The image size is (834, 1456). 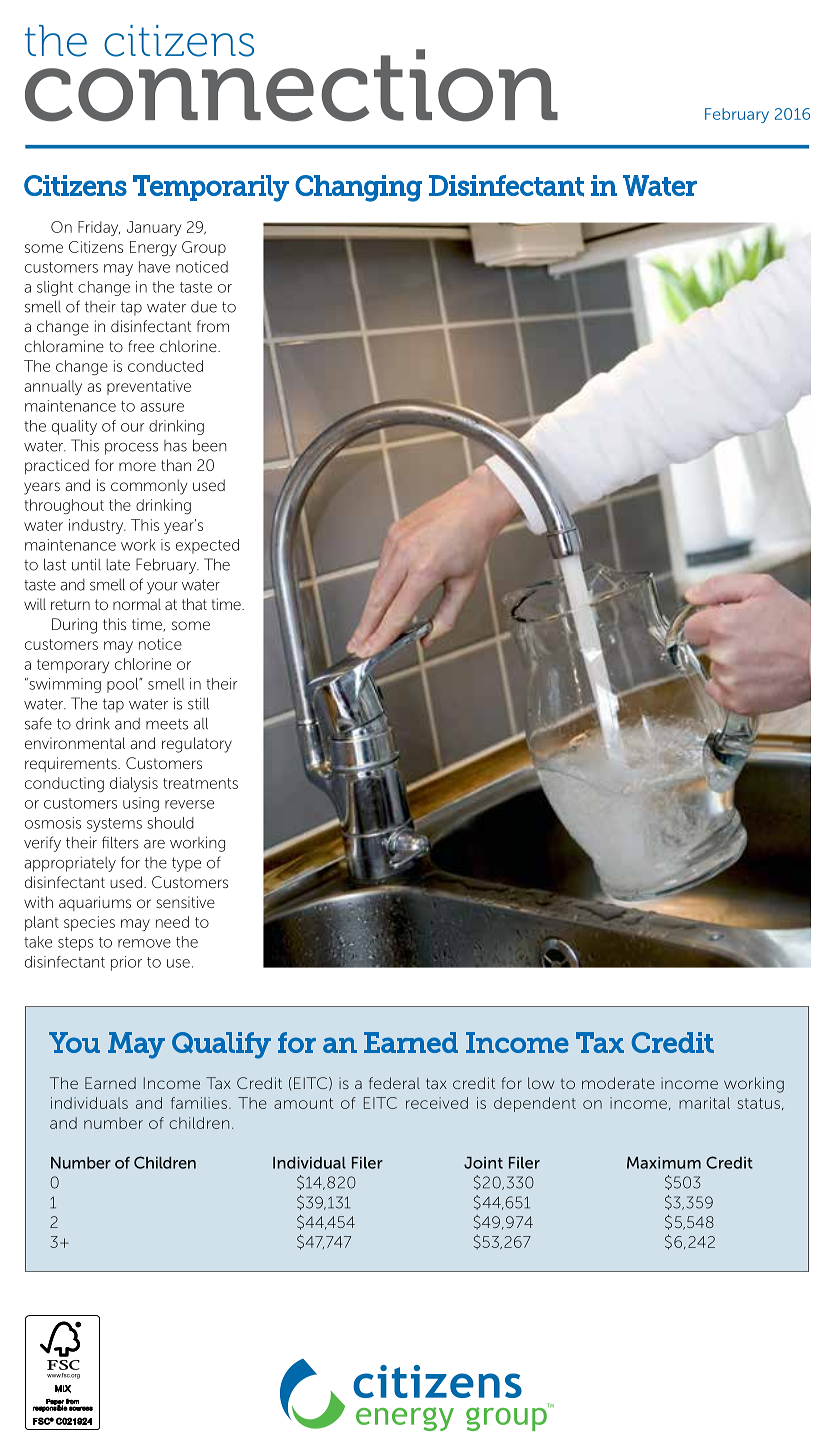 I want to click on regulatory, so click(x=197, y=745).
